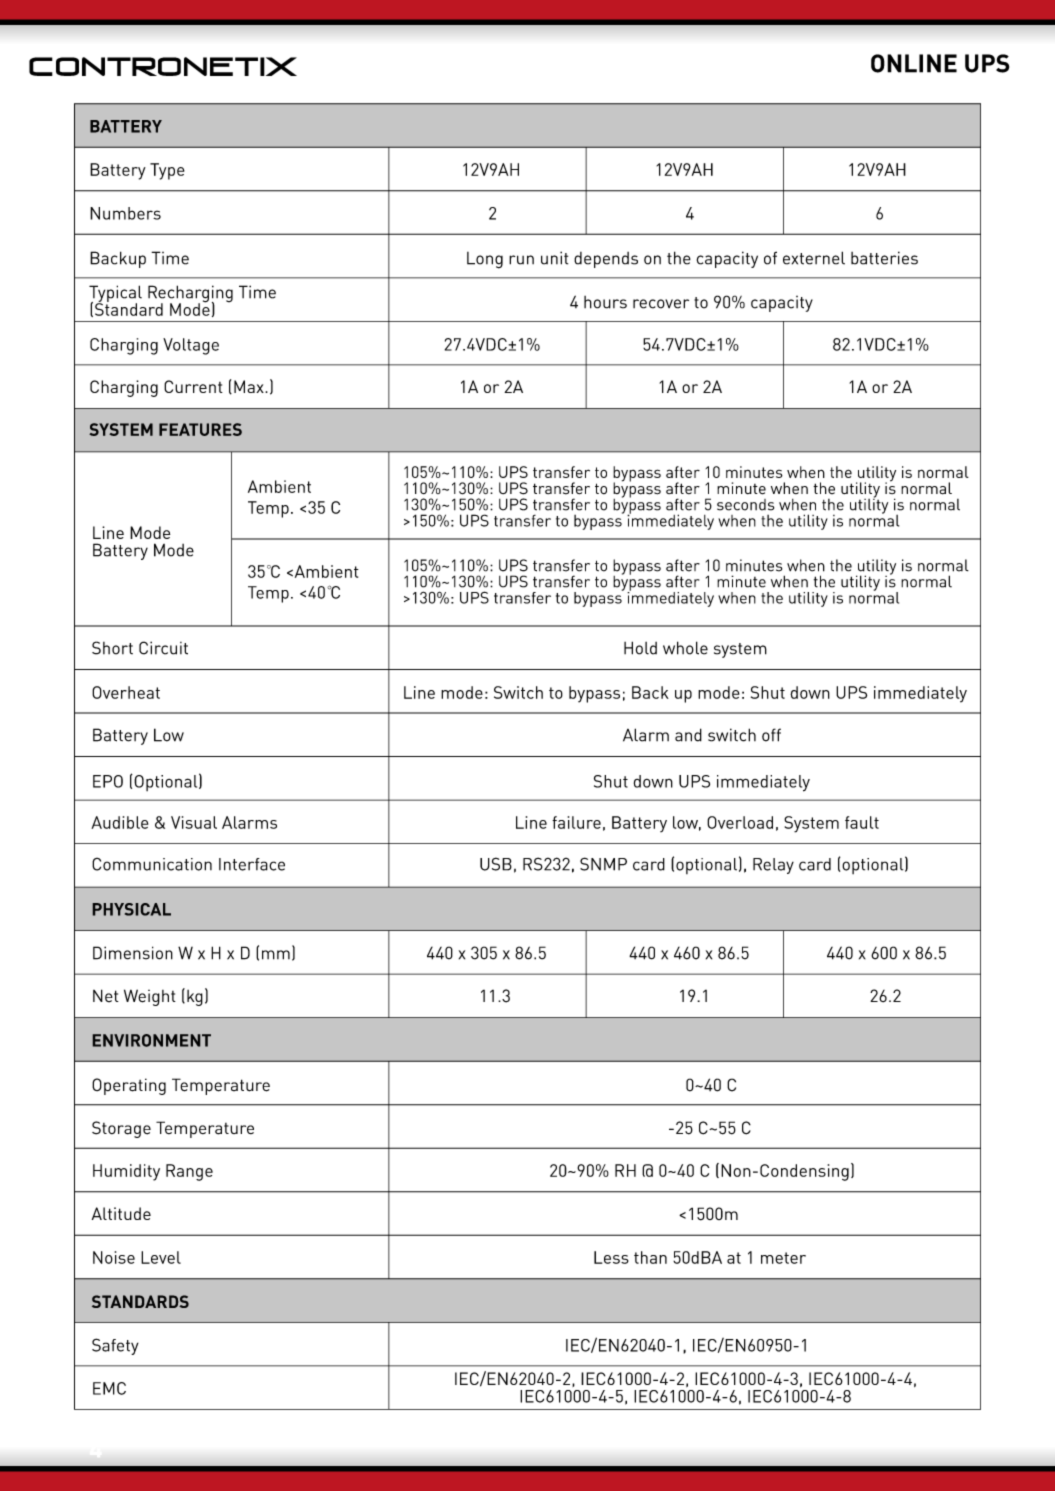 This screenshot has height=1491, width=1055. What do you see at coordinates (576, 822) in the screenshot?
I see `failure` at bounding box center [576, 822].
